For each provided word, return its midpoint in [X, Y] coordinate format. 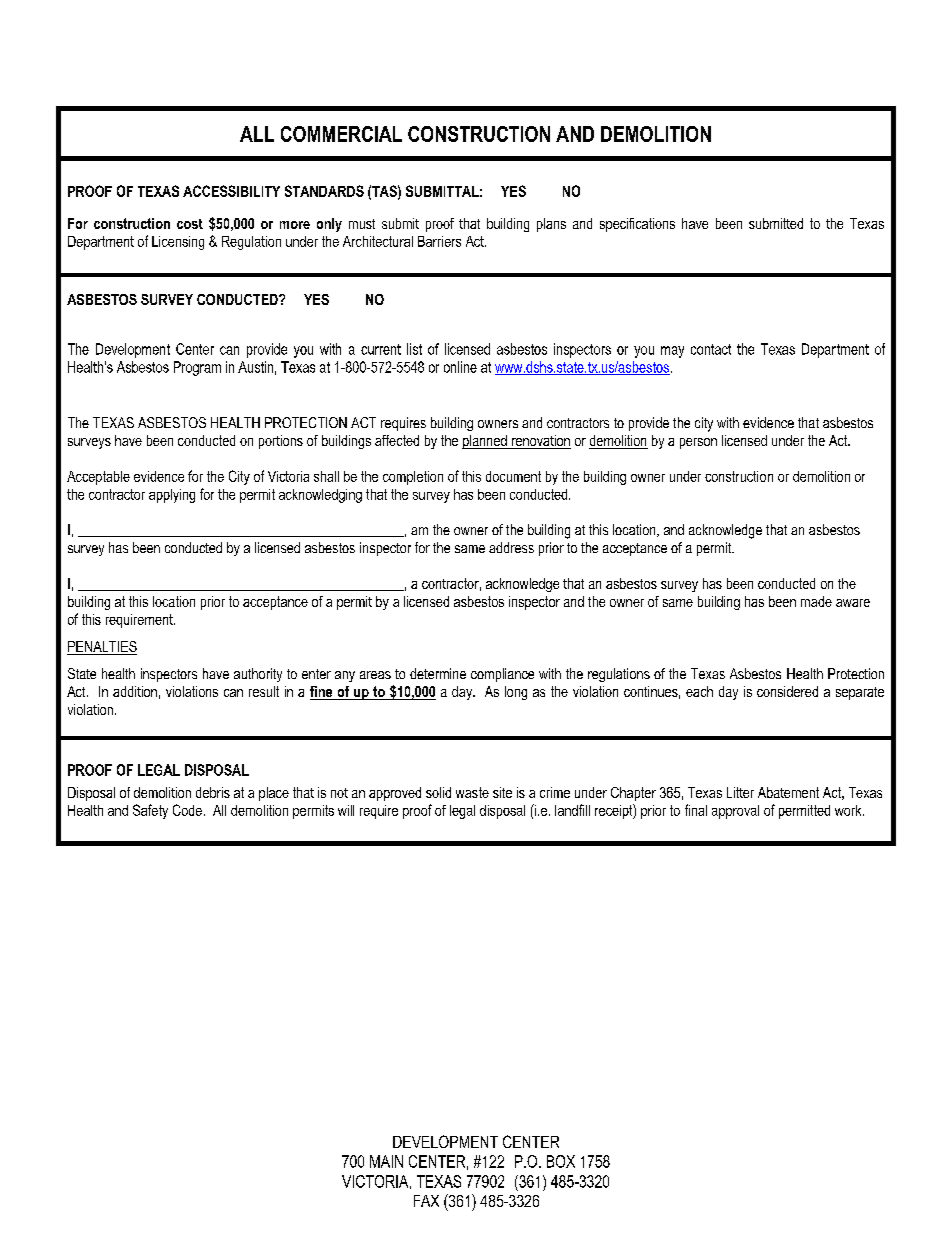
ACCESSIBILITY [231, 191]
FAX [426, 1201]
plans [551, 225]
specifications [637, 225]
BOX [561, 1161]
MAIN [386, 1161]
